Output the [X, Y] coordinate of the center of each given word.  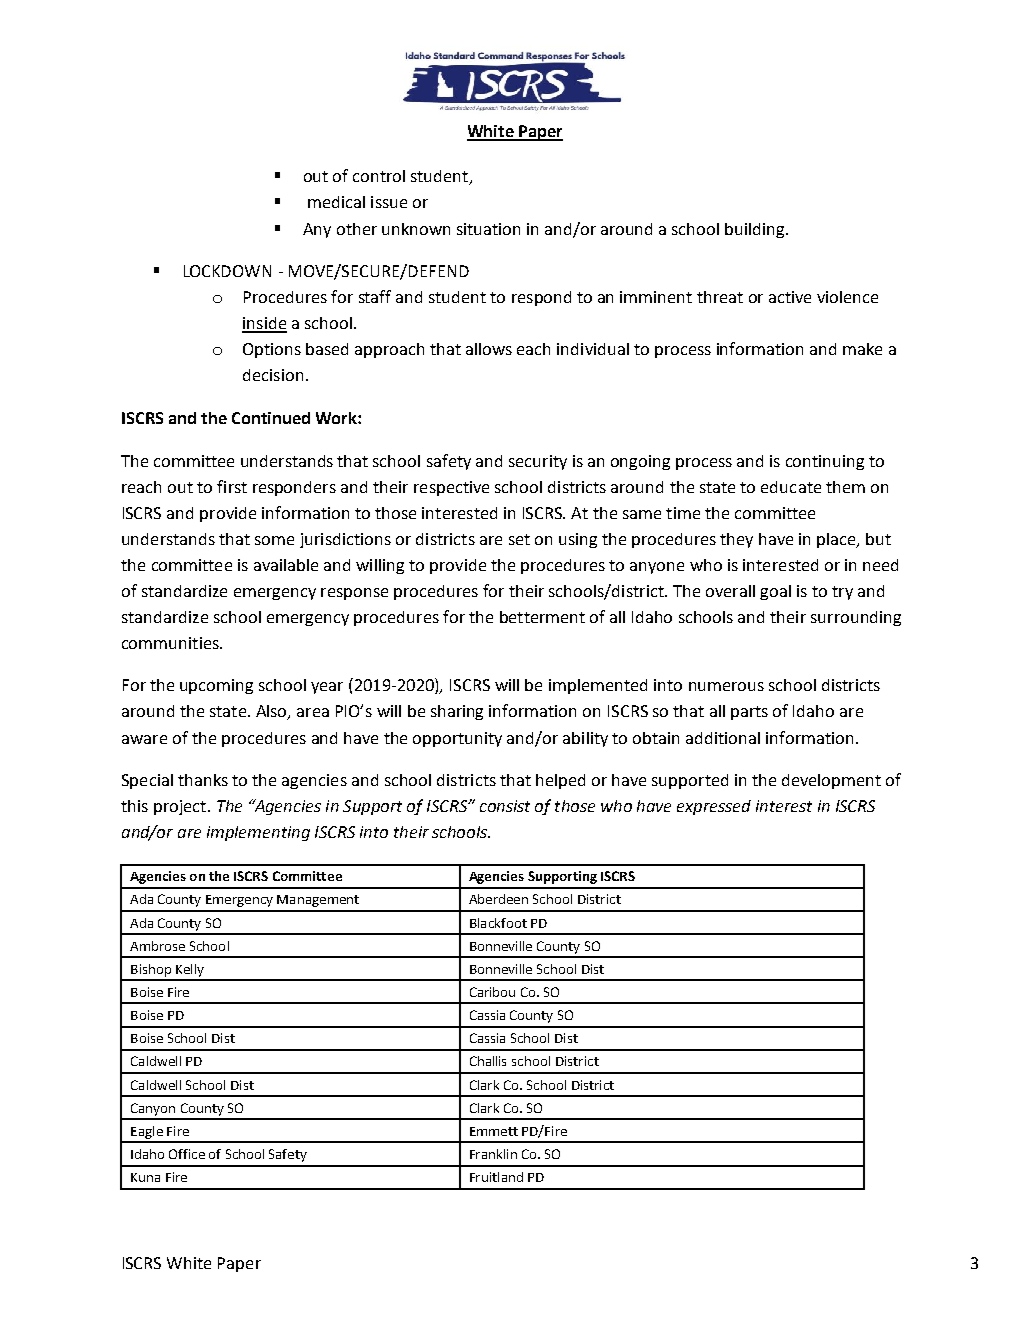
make [862, 349]
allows [489, 349]
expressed [714, 807]
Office [187, 1154]
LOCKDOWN [227, 271]
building [756, 230]
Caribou [492, 992]
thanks [203, 780]
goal [775, 592]
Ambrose [157, 946]
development [831, 781]
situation [488, 229]
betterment [542, 617]
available [286, 565]
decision [273, 375]
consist [505, 806]
